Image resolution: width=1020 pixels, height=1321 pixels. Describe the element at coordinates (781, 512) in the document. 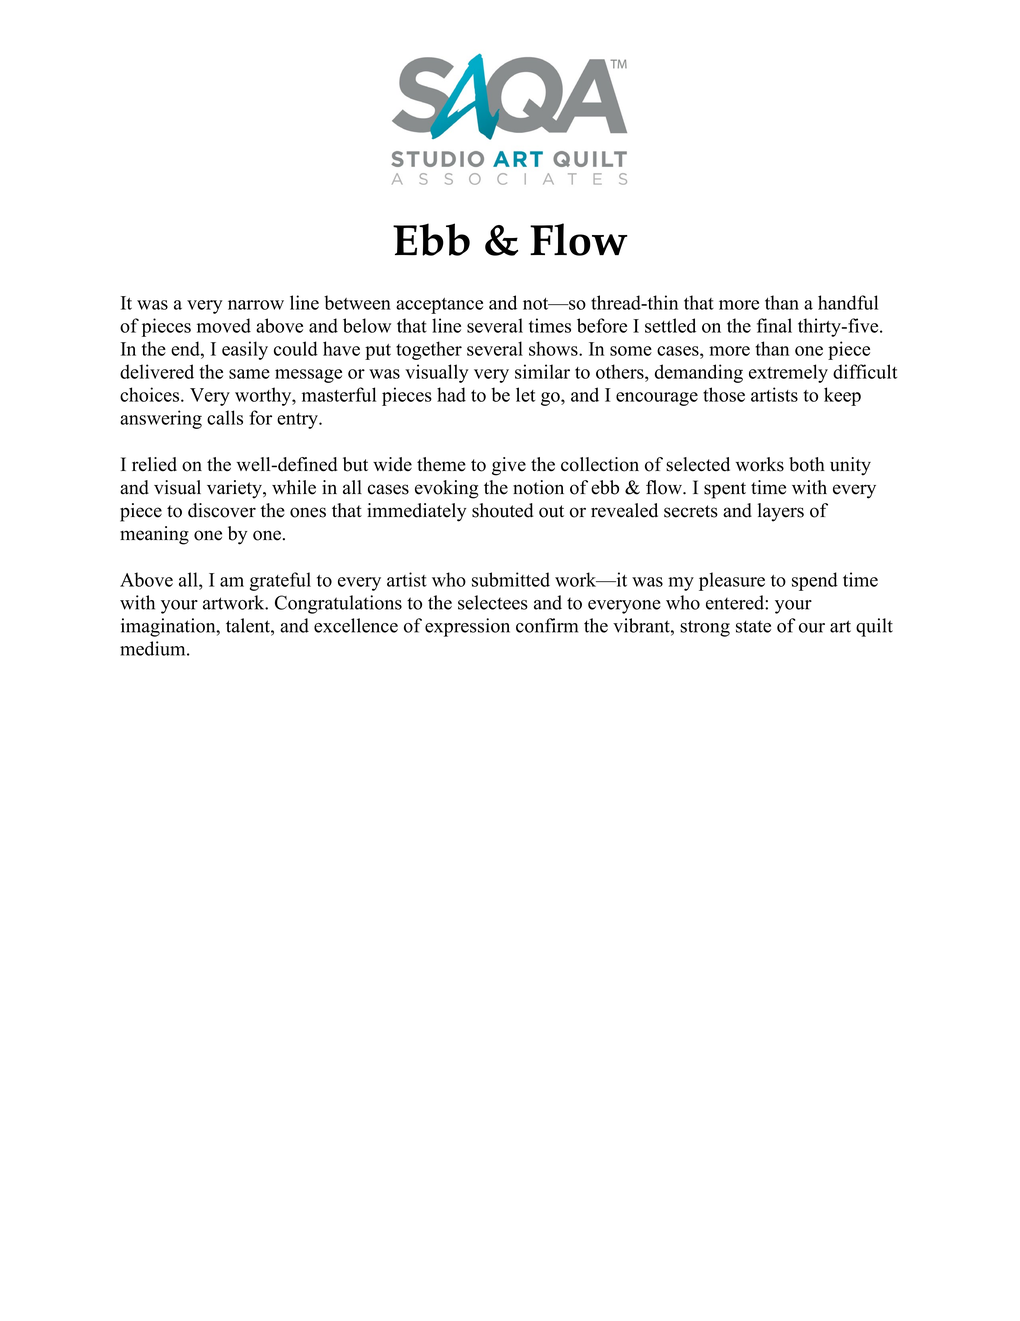

I see `layers` at that location.
